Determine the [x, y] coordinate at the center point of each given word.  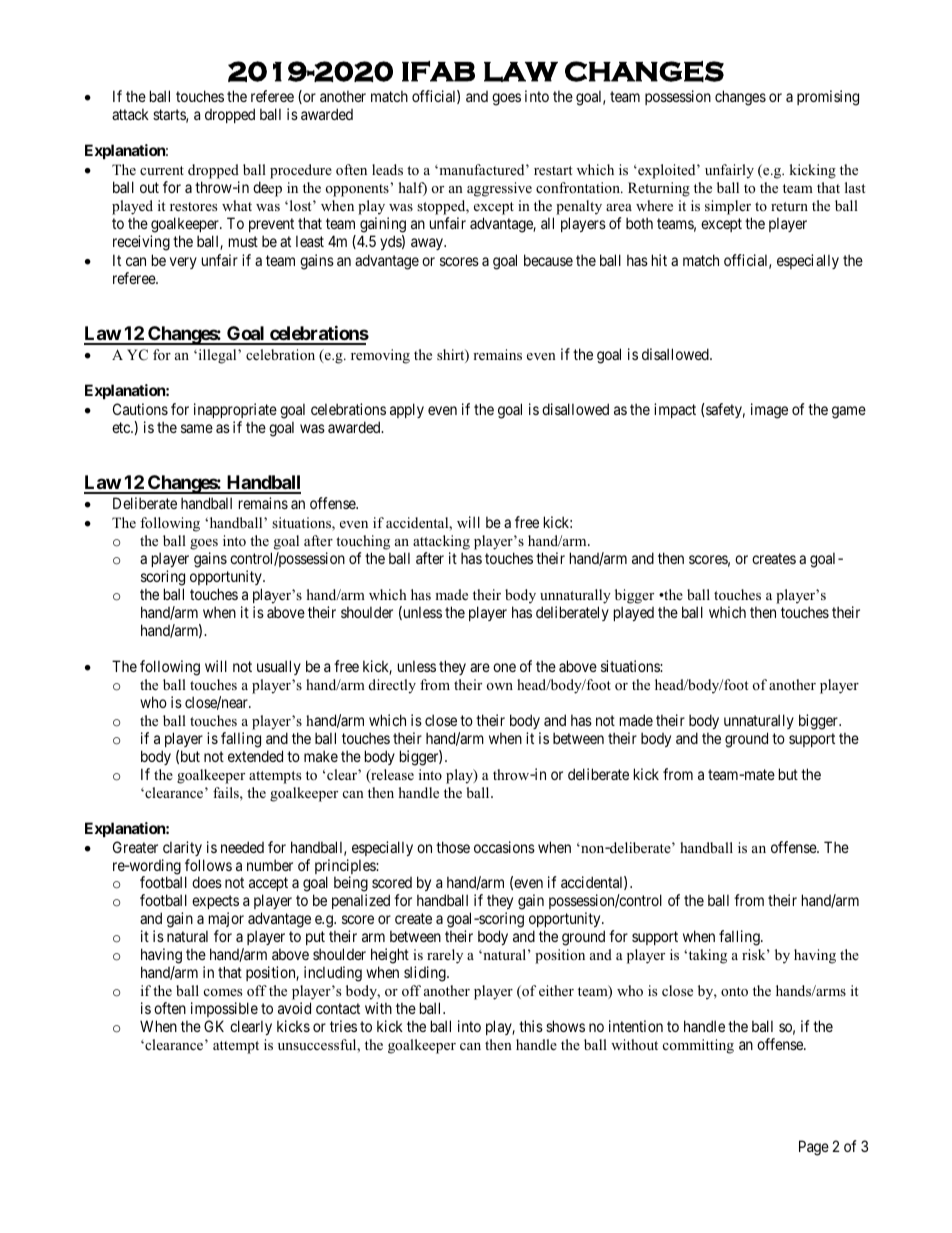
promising [828, 98]
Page [814, 1148]
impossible [224, 1009]
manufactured [482, 169]
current [162, 170]
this [531, 1026]
